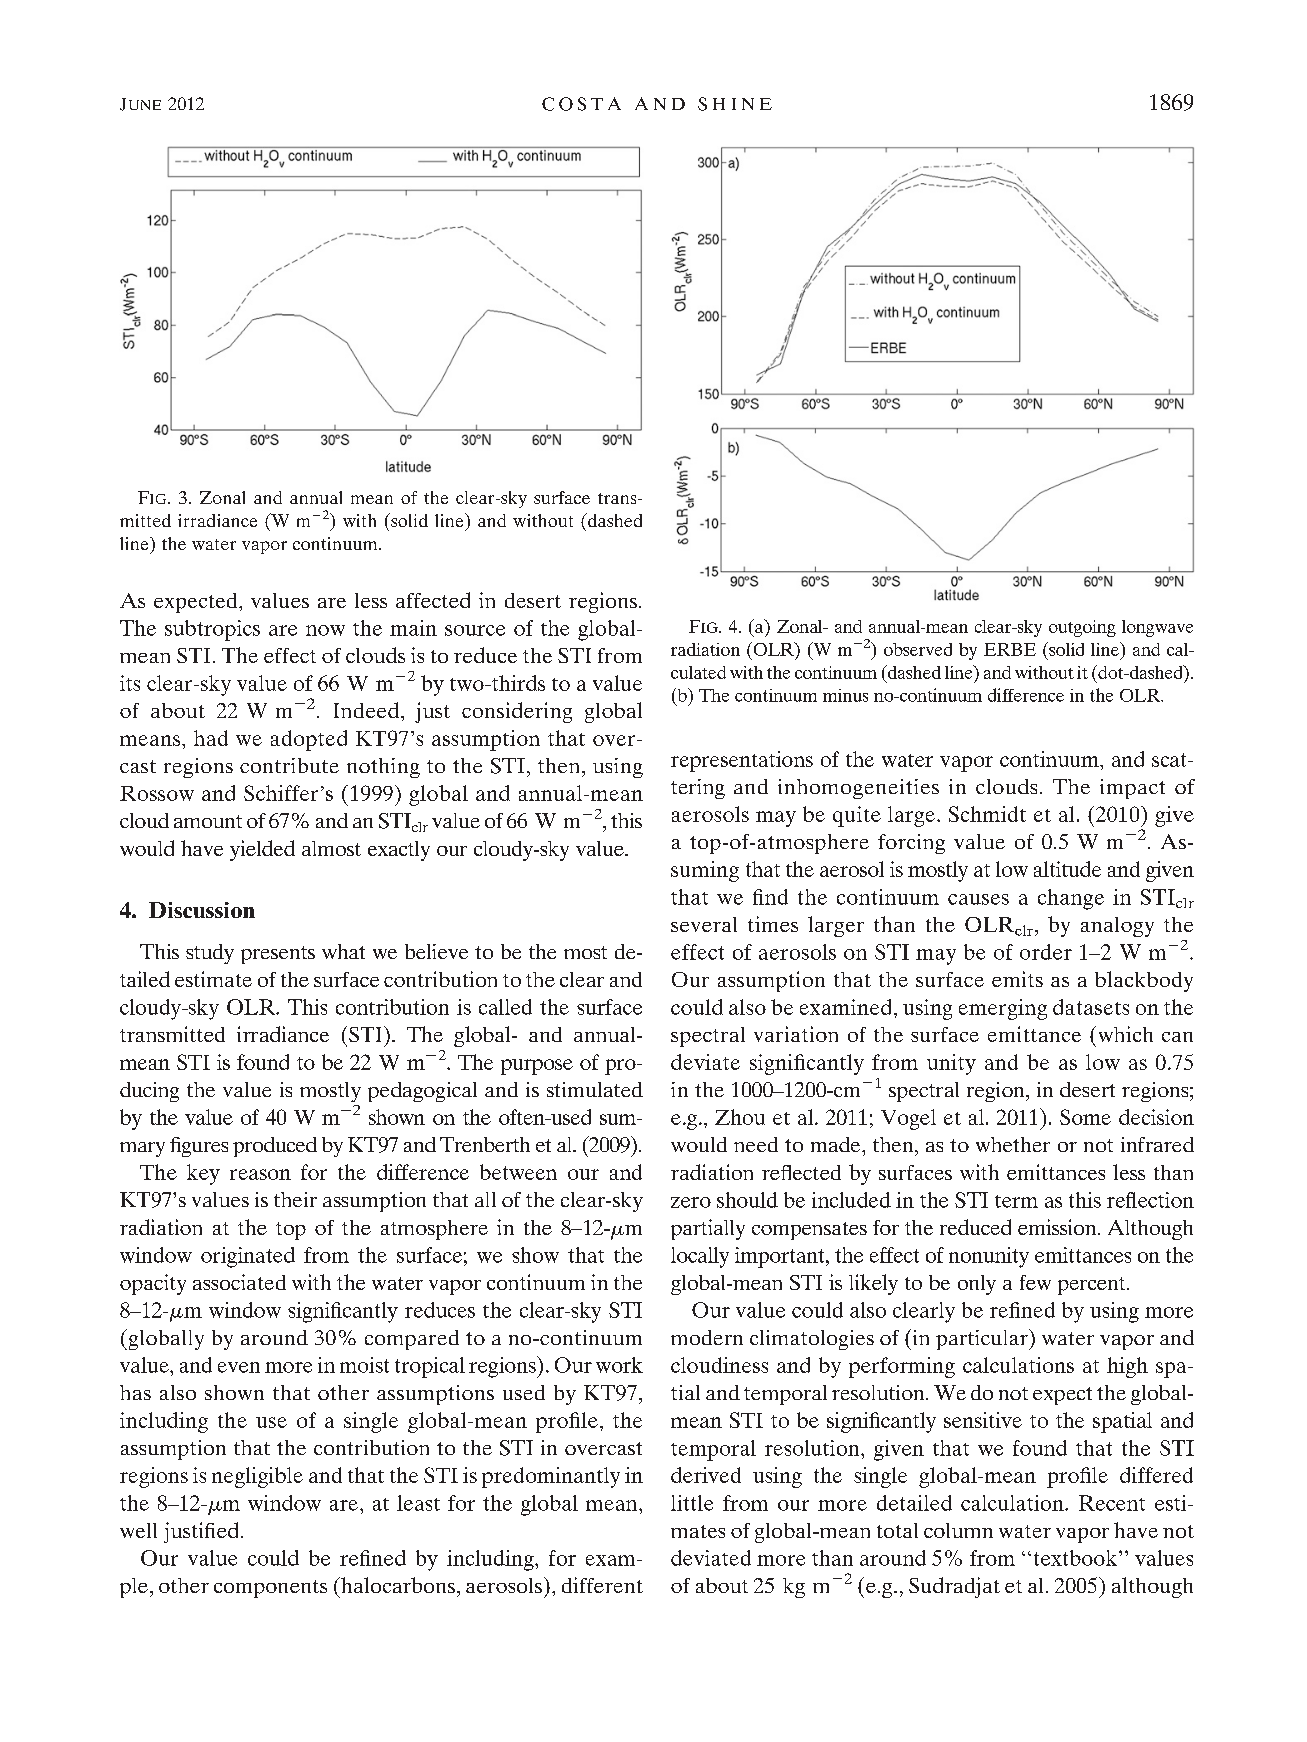  Describe the element at coordinates (1082, 628) in the page. I see `outgoing` at that location.
